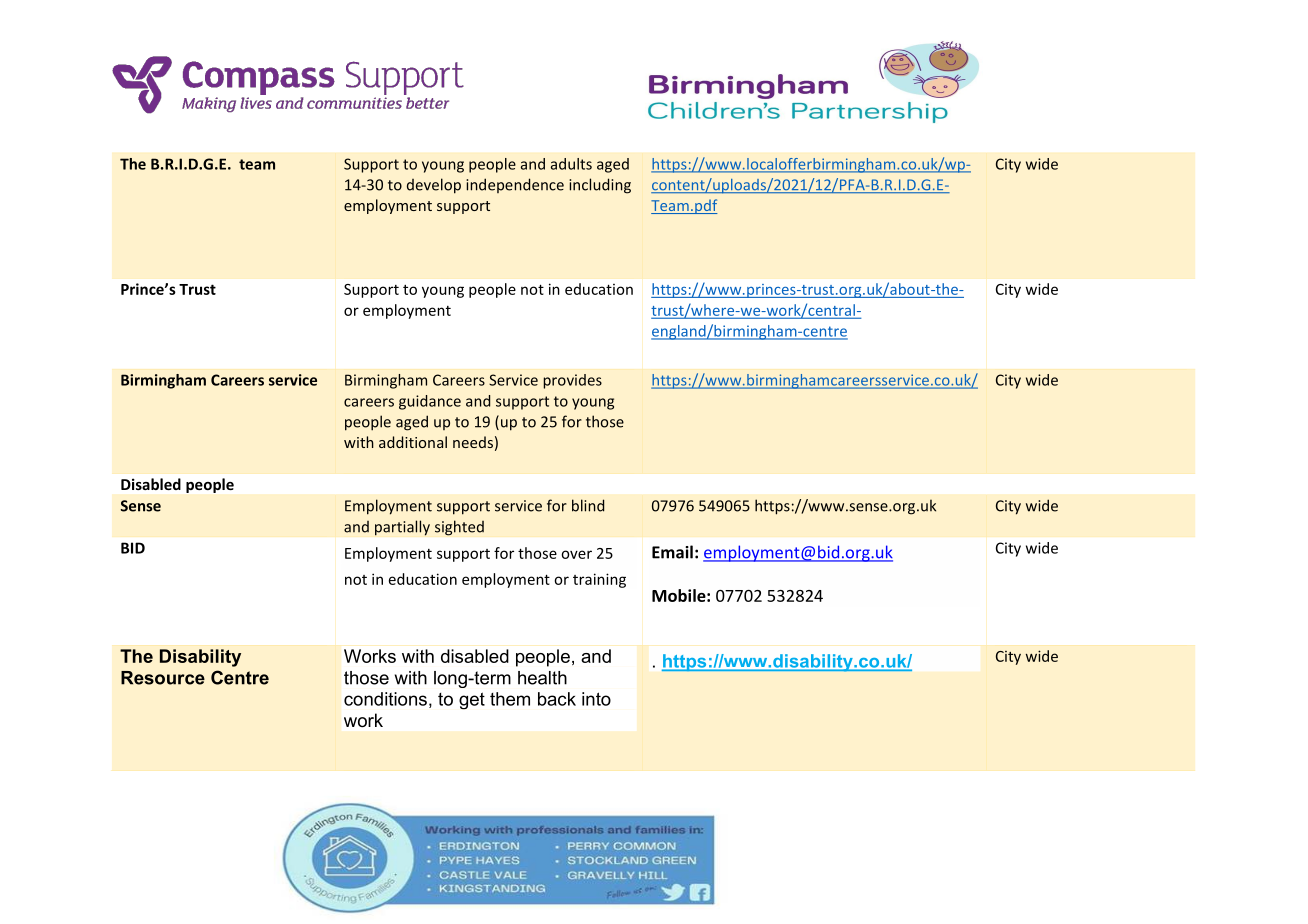  Describe the element at coordinates (413, 442) in the screenshot. I see `additional` at that location.
